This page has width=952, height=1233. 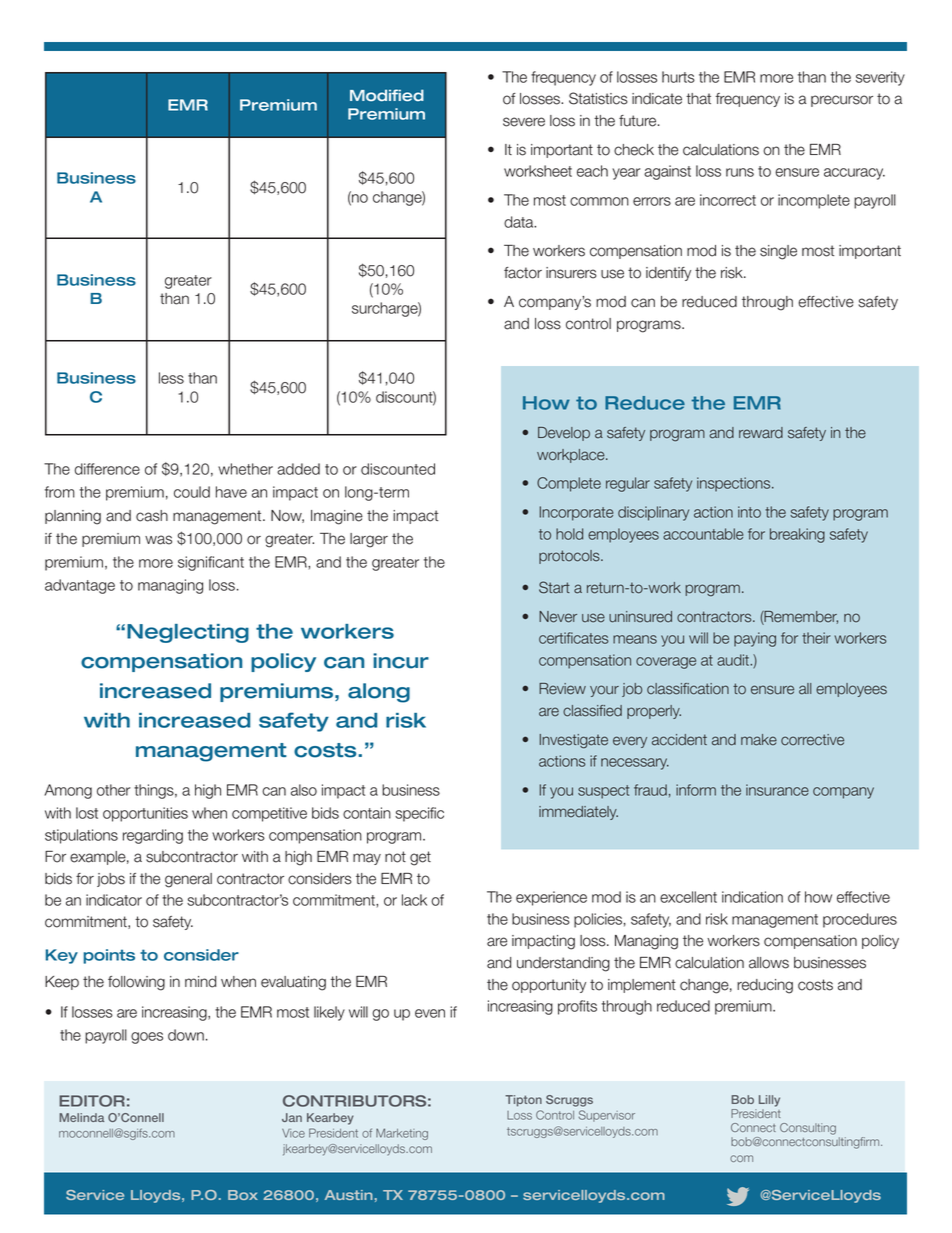 I want to click on Develop, so click(x=564, y=434).
